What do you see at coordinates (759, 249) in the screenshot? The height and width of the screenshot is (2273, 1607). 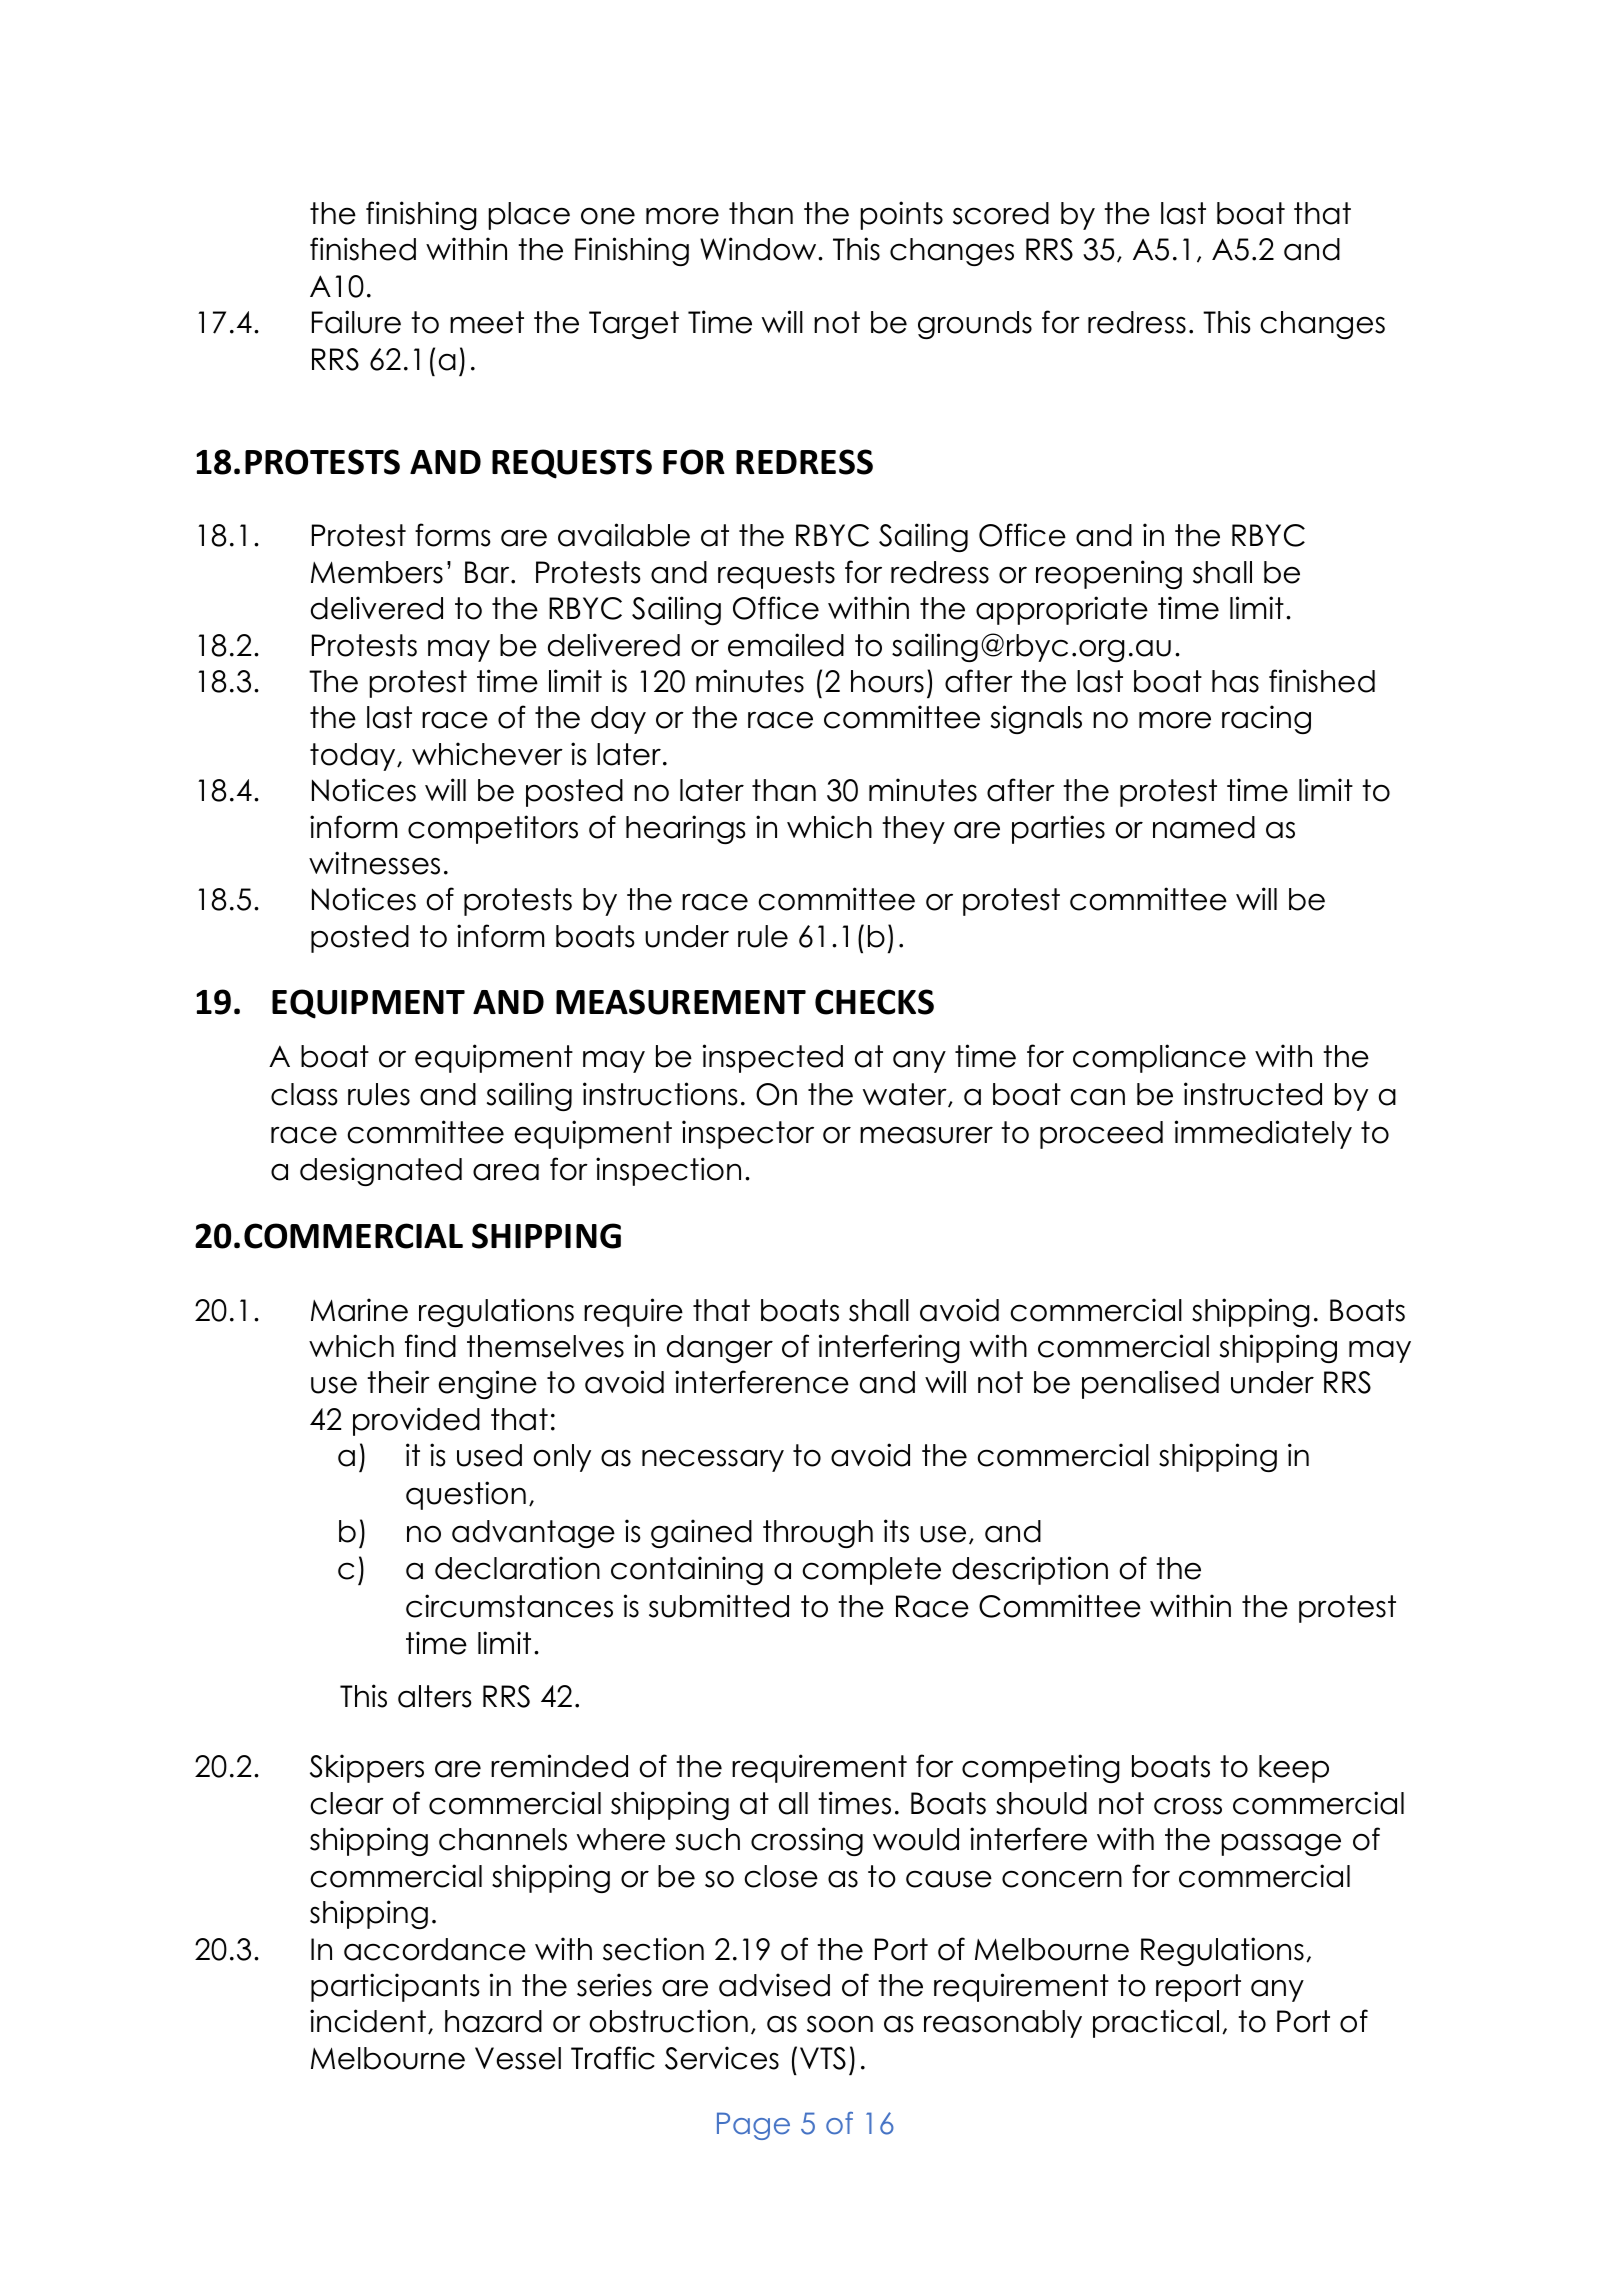 I see `Window` at bounding box center [759, 249].
